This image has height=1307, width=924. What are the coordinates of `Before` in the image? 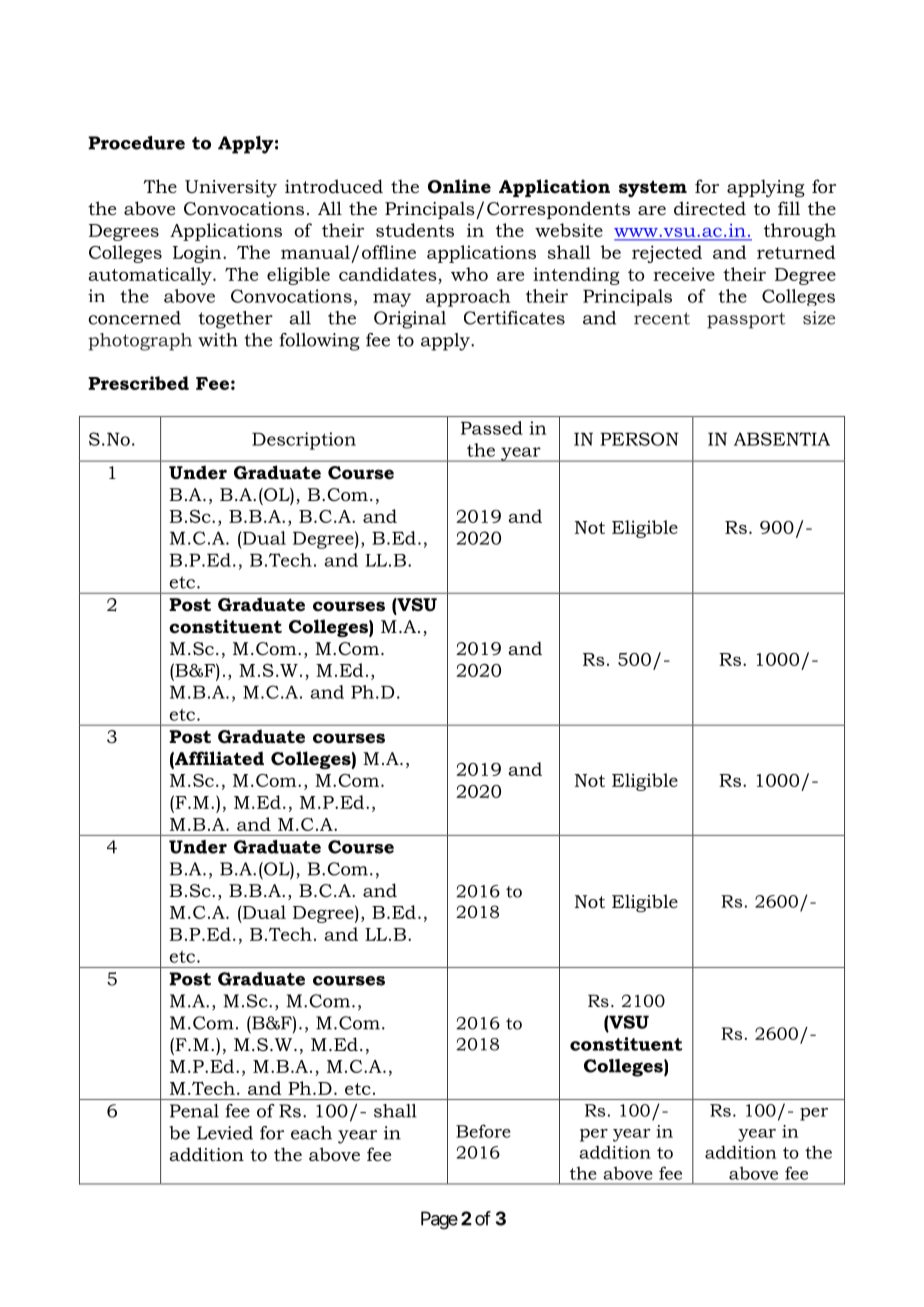 It's located at (483, 1131).
